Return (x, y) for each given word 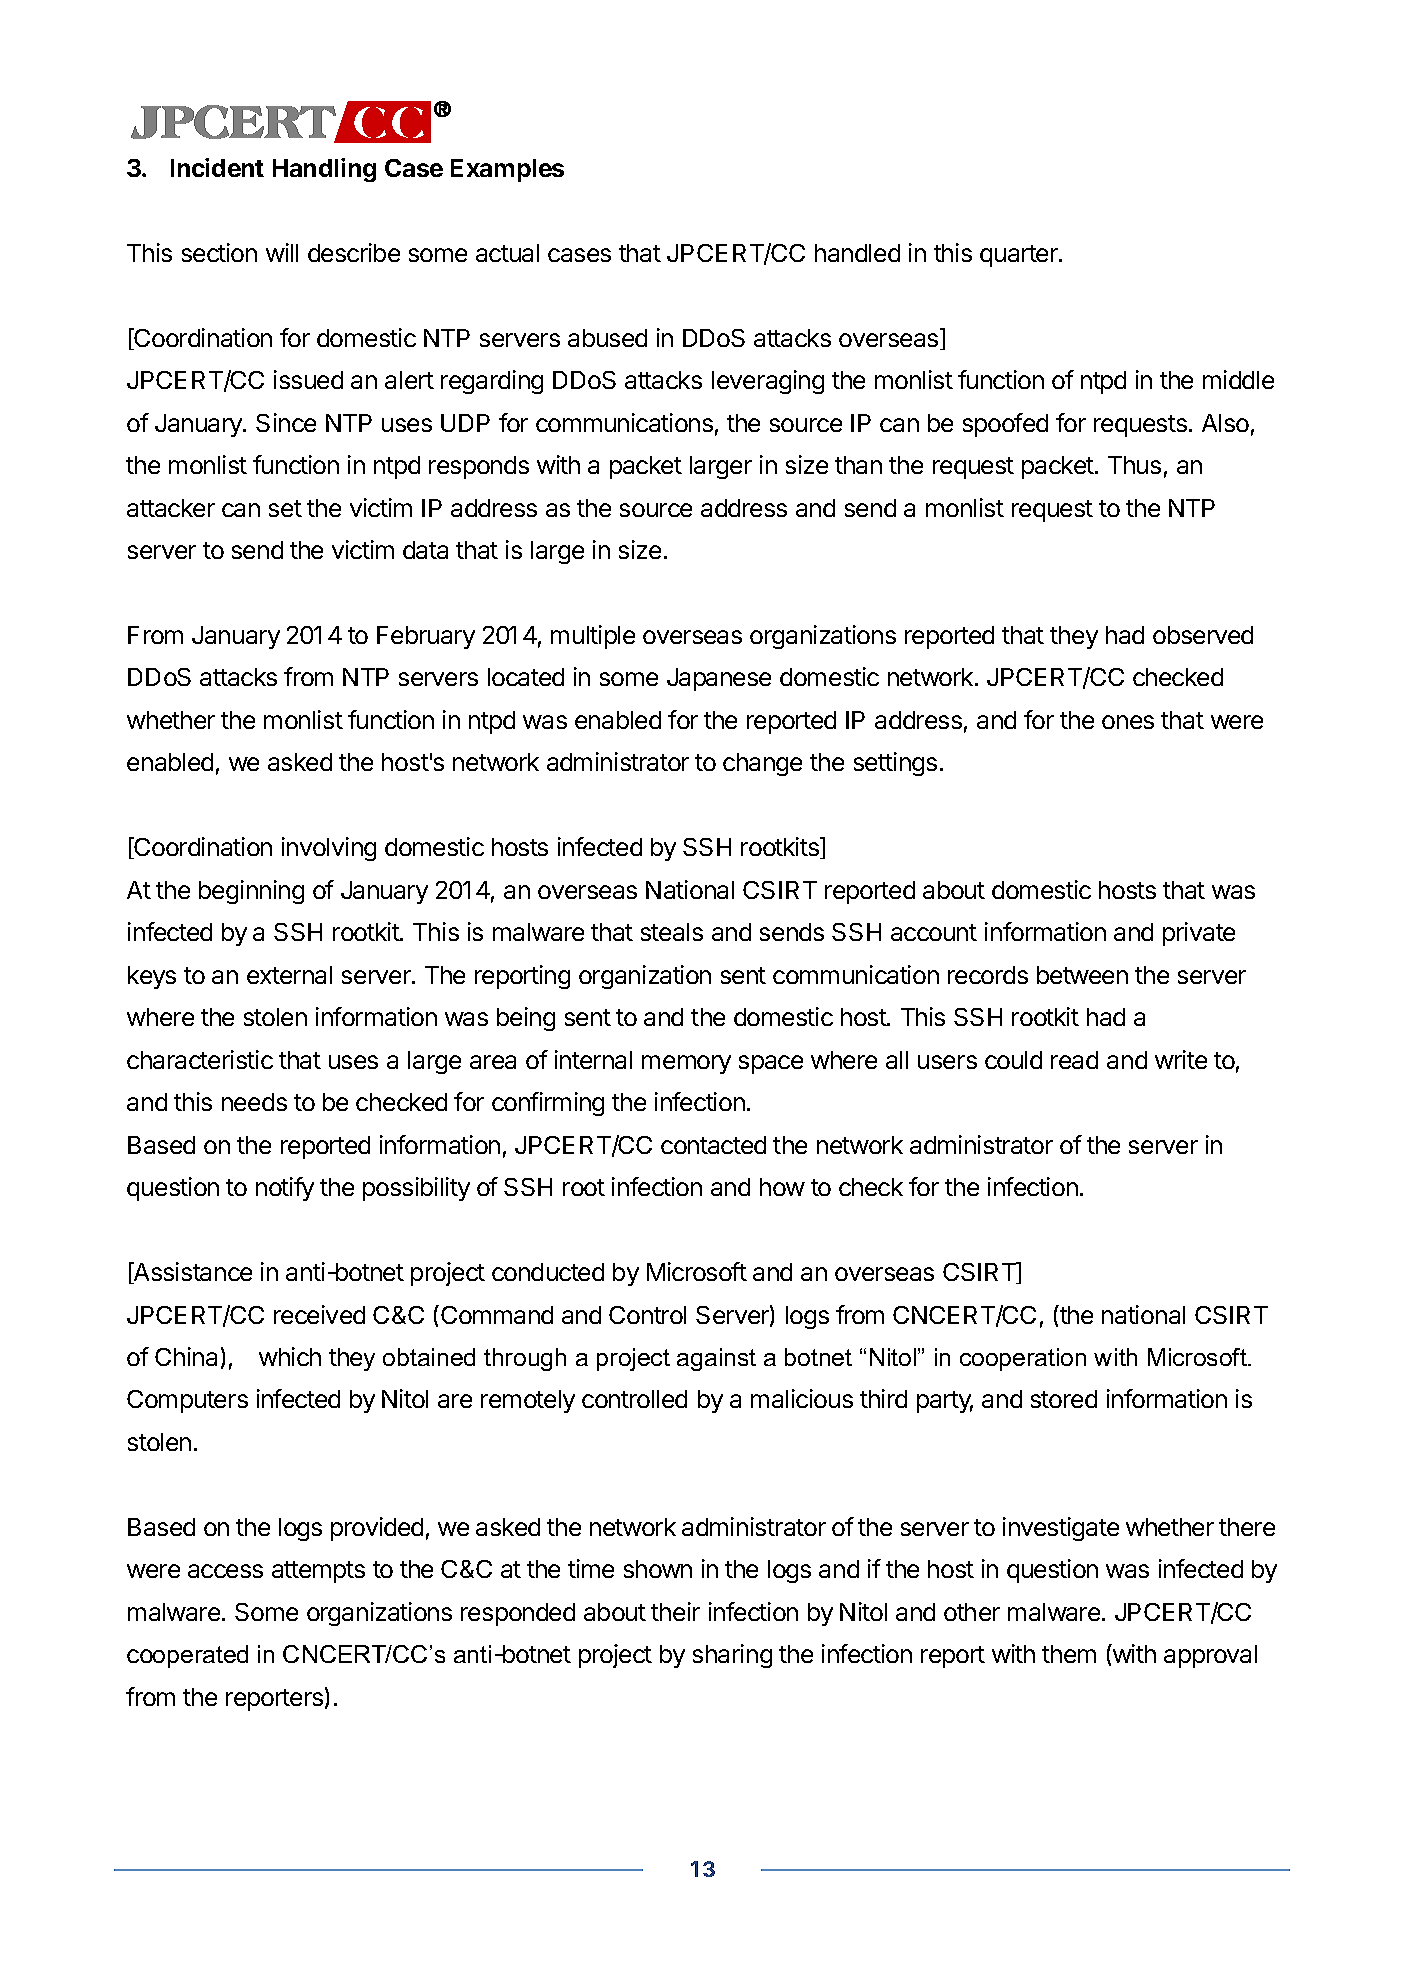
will (282, 252)
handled (857, 253)
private (1199, 934)
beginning (251, 892)
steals (672, 932)
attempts (318, 1572)
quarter (1020, 256)
